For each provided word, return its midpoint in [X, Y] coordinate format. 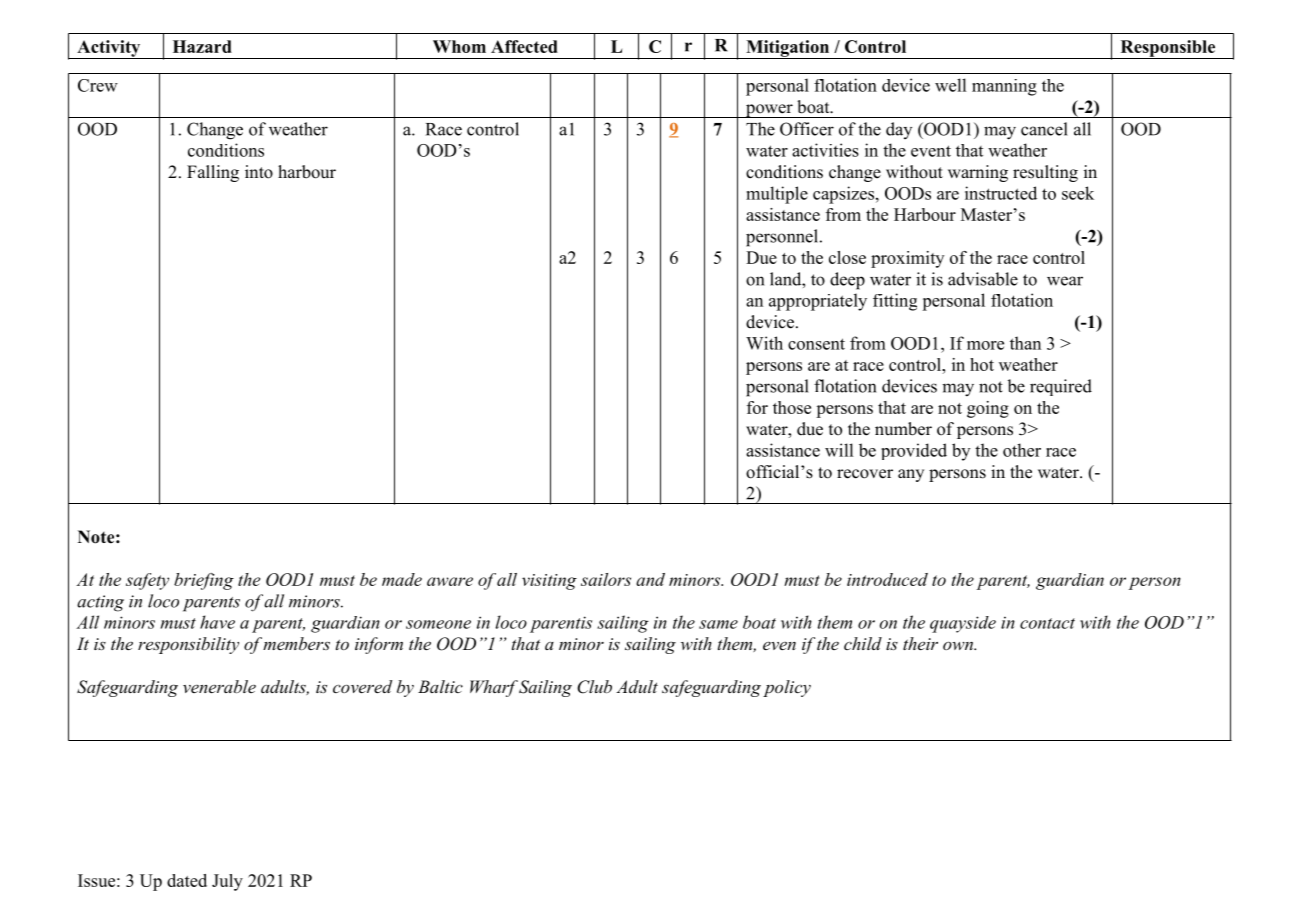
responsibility [188, 645]
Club [594, 687]
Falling [213, 173]
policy [787, 688]
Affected [524, 46]
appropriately [818, 302]
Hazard [202, 46]
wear [1065, 281]
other [1022, 450]
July [227, 882]
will [839, 450]
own [959, 646]
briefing [204, 581]
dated [187, 880]
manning [1004, 87]
